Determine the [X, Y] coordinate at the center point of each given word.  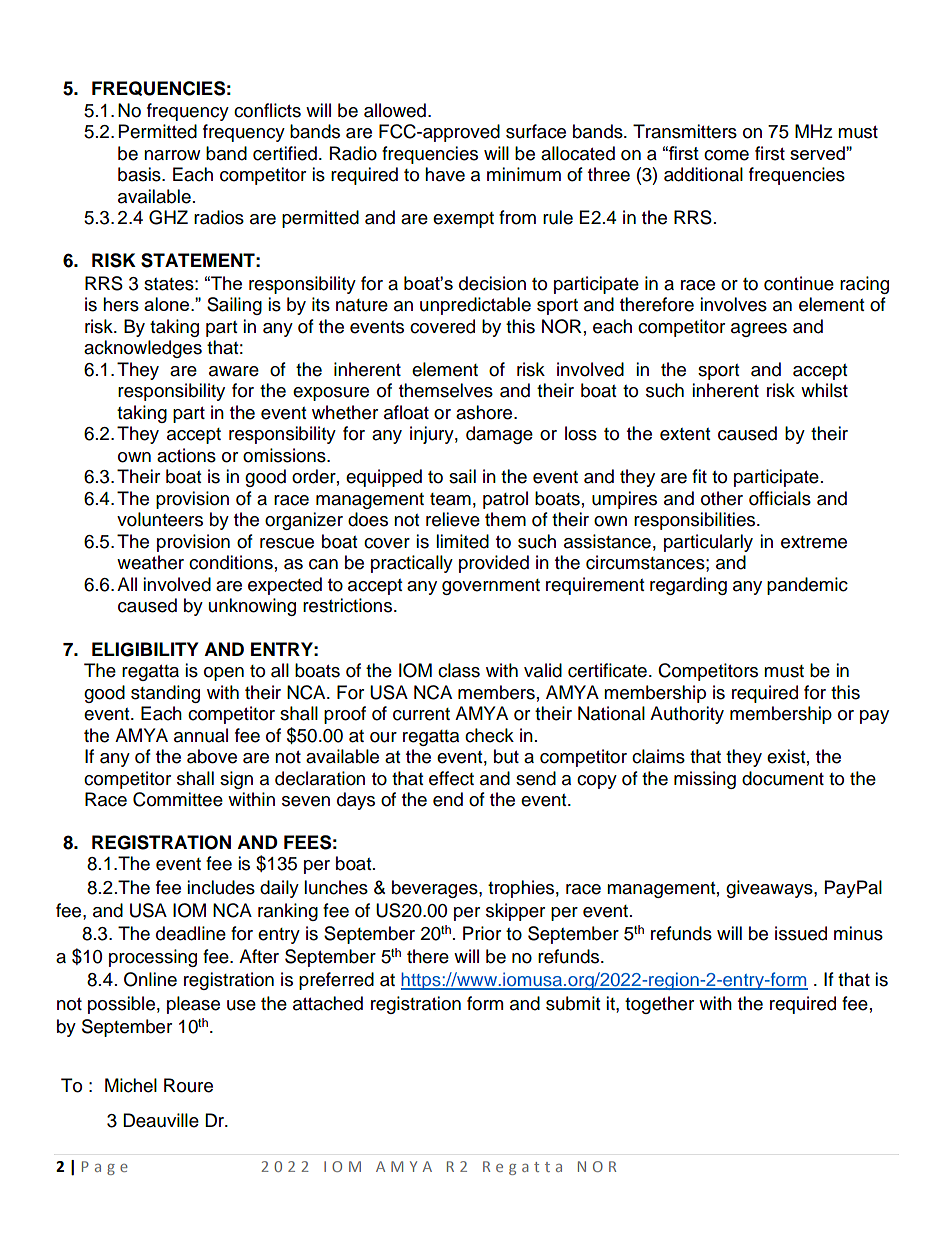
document [783, 778]
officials [780, 498]
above [212, 756]
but [506, 756]
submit [573, 1003]
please [193, 1005]
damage [499, 435]
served [818, 153]
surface [536, 131]
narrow [172, 155]
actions [186, 455]
